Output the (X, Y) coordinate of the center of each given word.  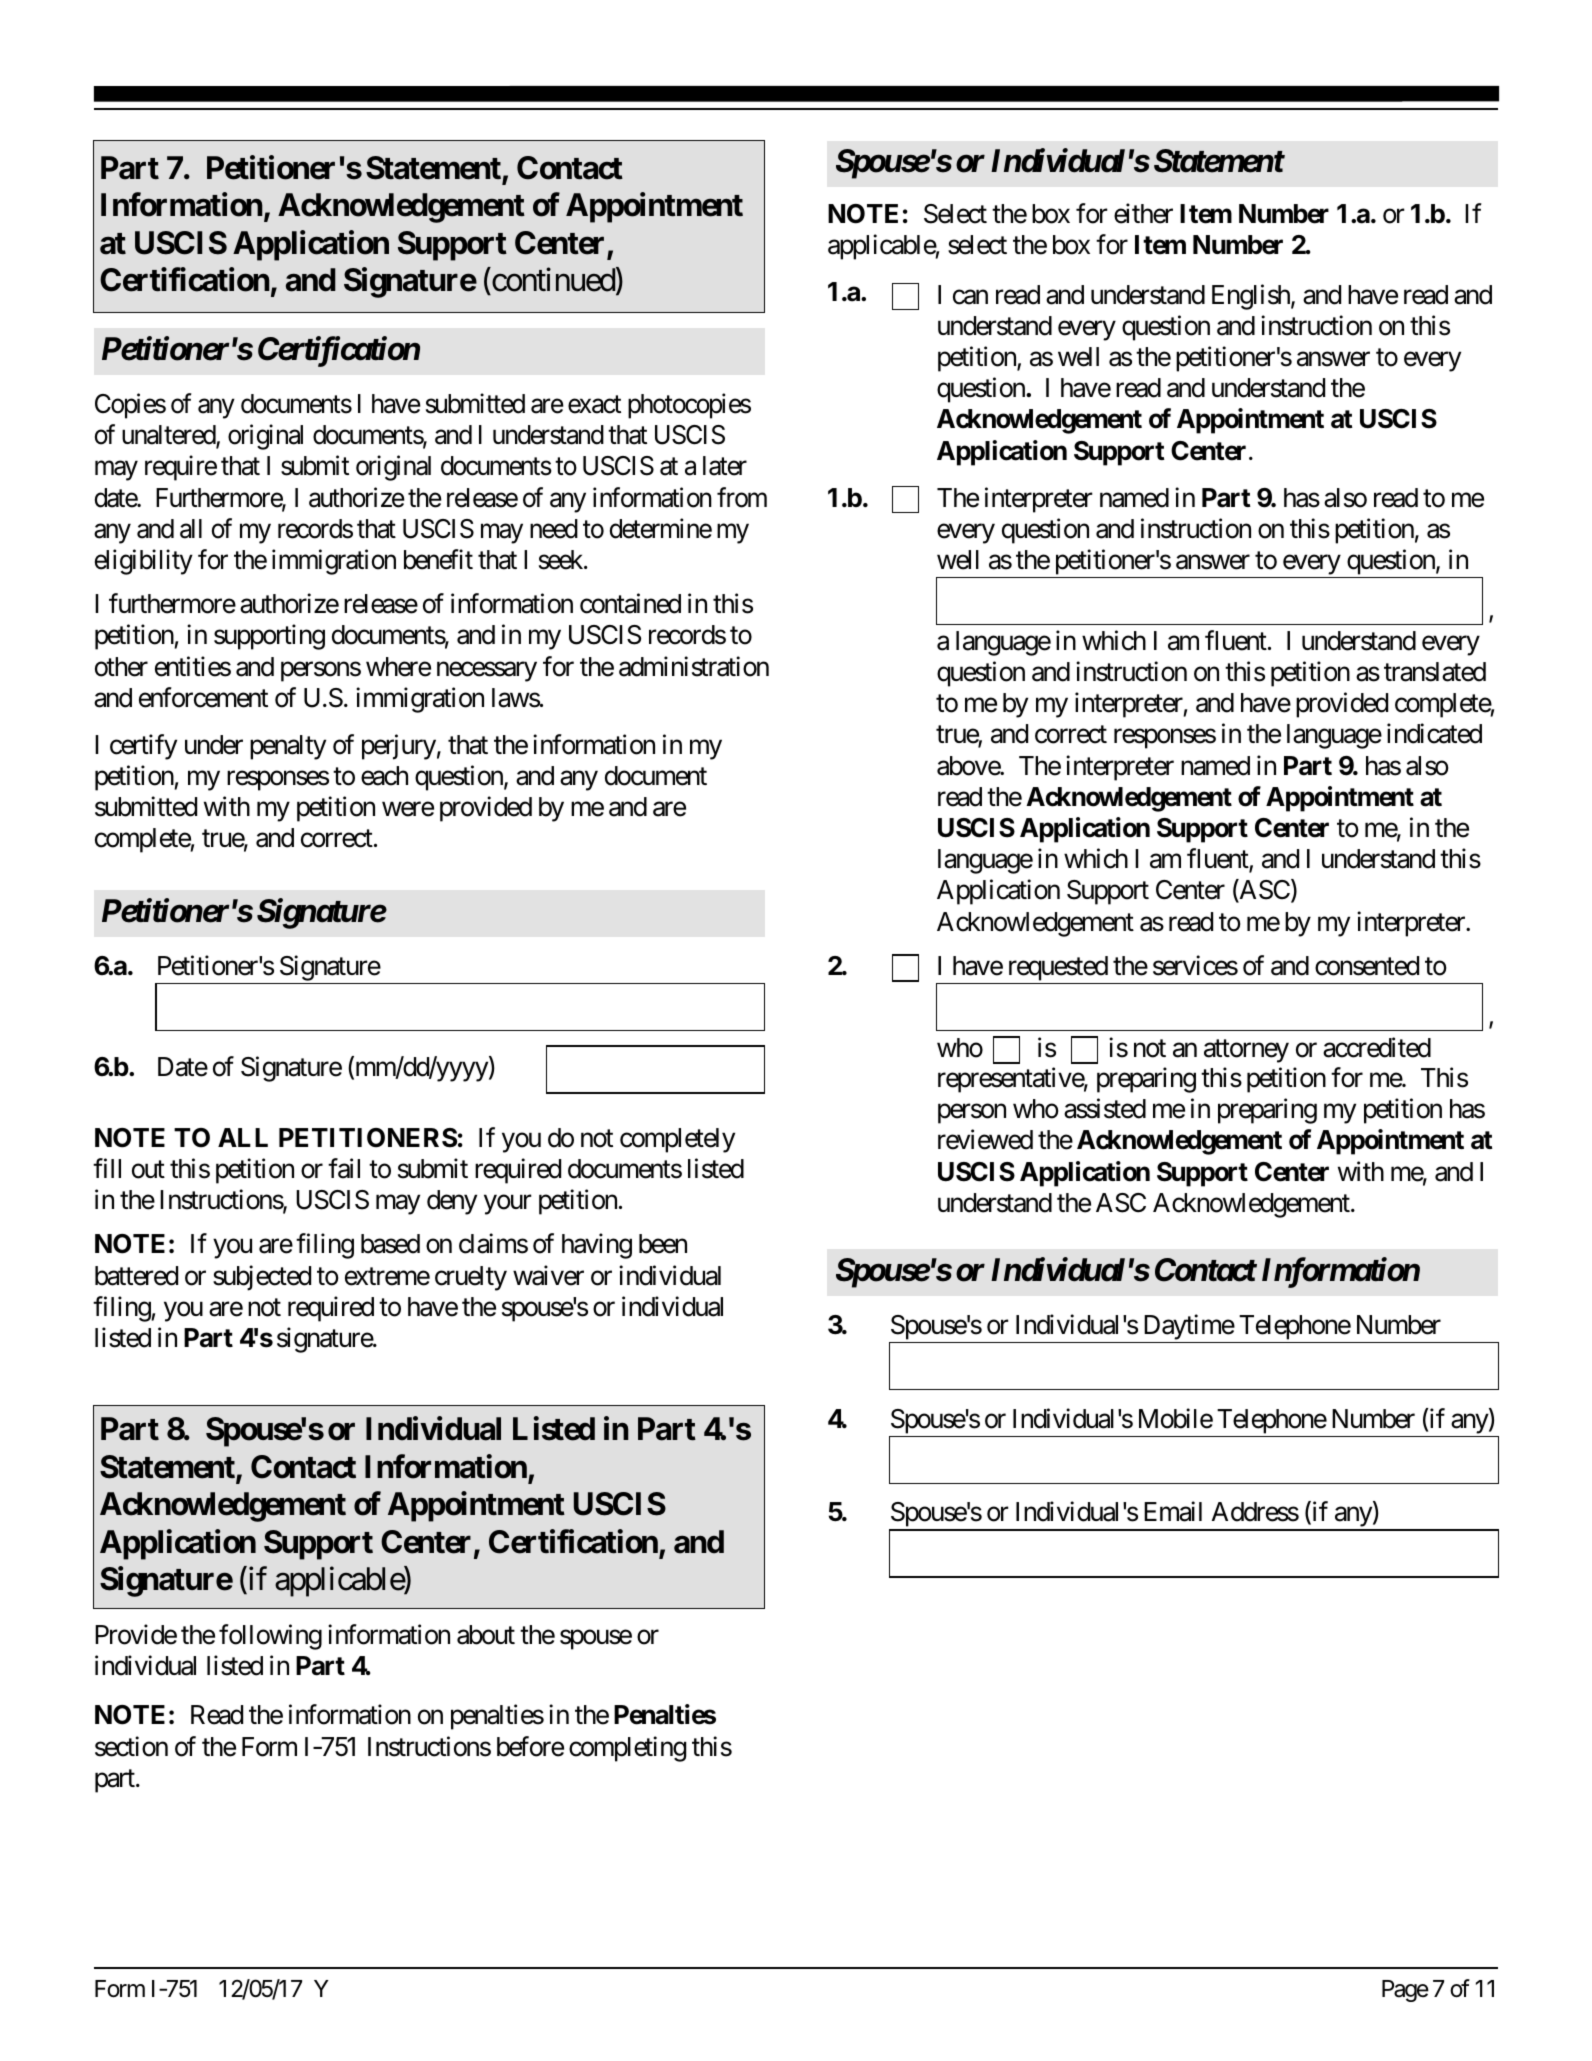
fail (344, 1168)
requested (1057, 970)
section (131, 1746)
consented (1367, 966)
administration (694, 666)
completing (627, 1749)
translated (1435, 672)
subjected (262, 1278)
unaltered (169, 436)
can (970, 297)
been (663, 1244)
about (486, 1635)
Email (1173, 1512)
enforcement (203, 697)
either (1143, 213)
